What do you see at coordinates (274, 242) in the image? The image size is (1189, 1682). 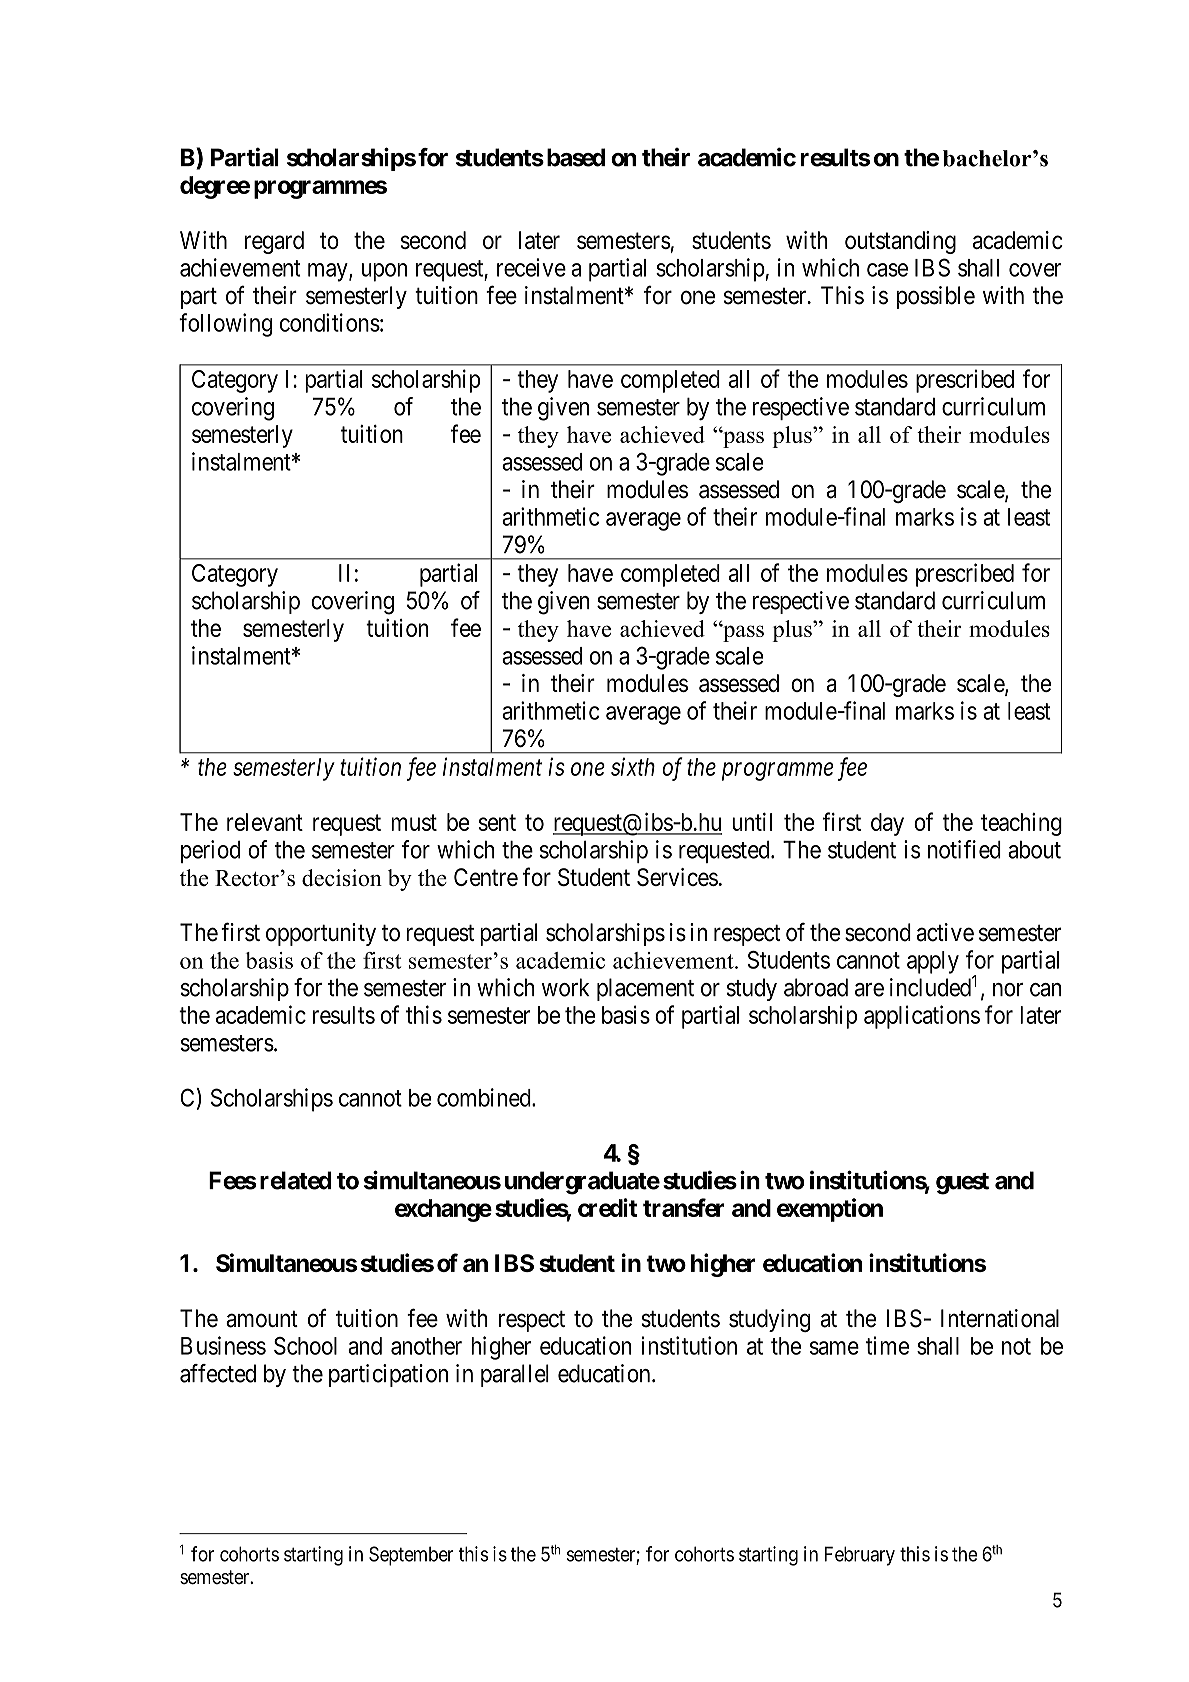 I see `regard` at bounding box center [274, 242].
